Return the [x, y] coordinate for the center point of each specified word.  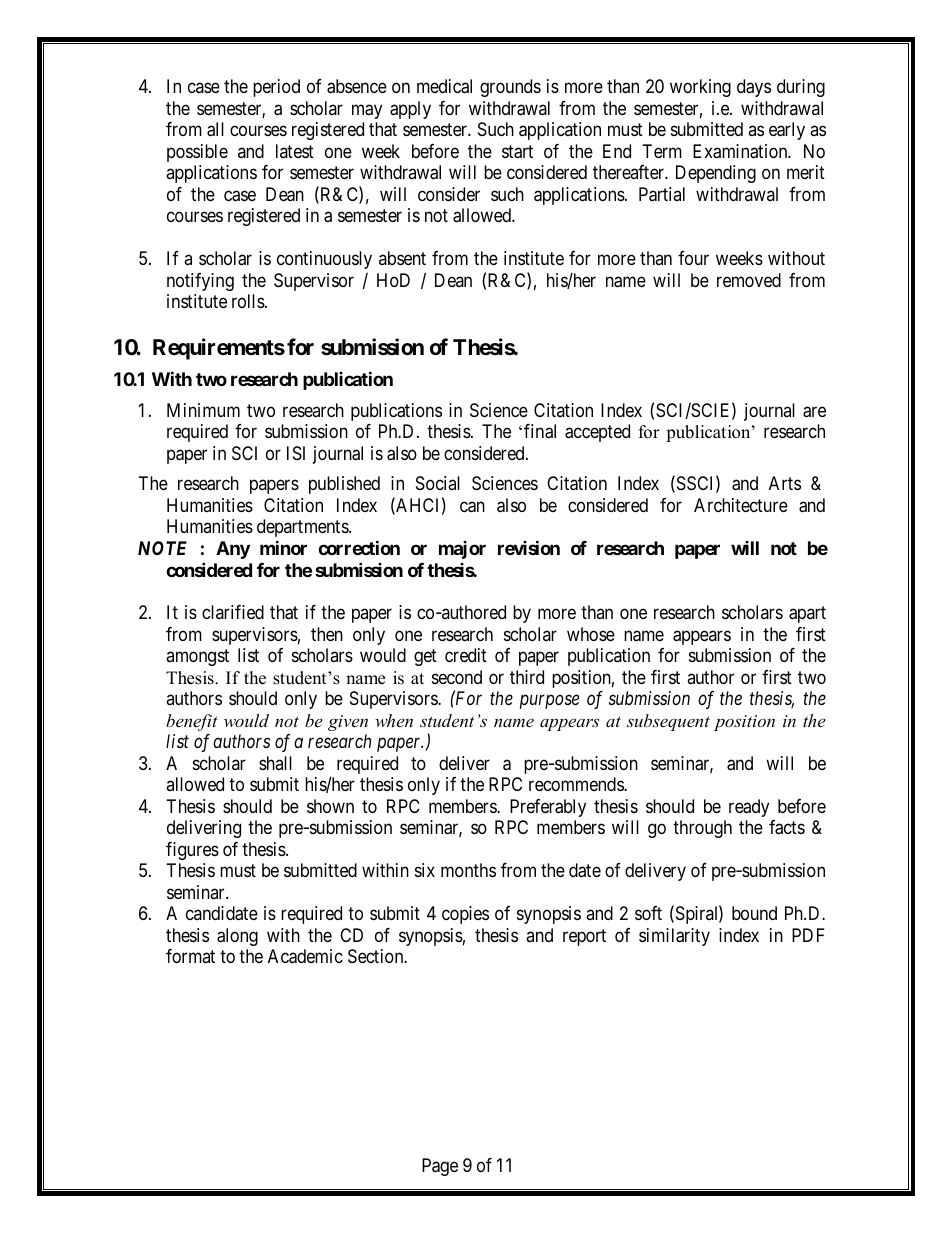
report [584, 937]
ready [749, 808]
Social [438, 483]
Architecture [741, 505]
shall [275, 763]
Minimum [203, 410]
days [754, 88]
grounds [510, 88]
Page [440, 1167]
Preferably [548, 808]
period [276, 88]
